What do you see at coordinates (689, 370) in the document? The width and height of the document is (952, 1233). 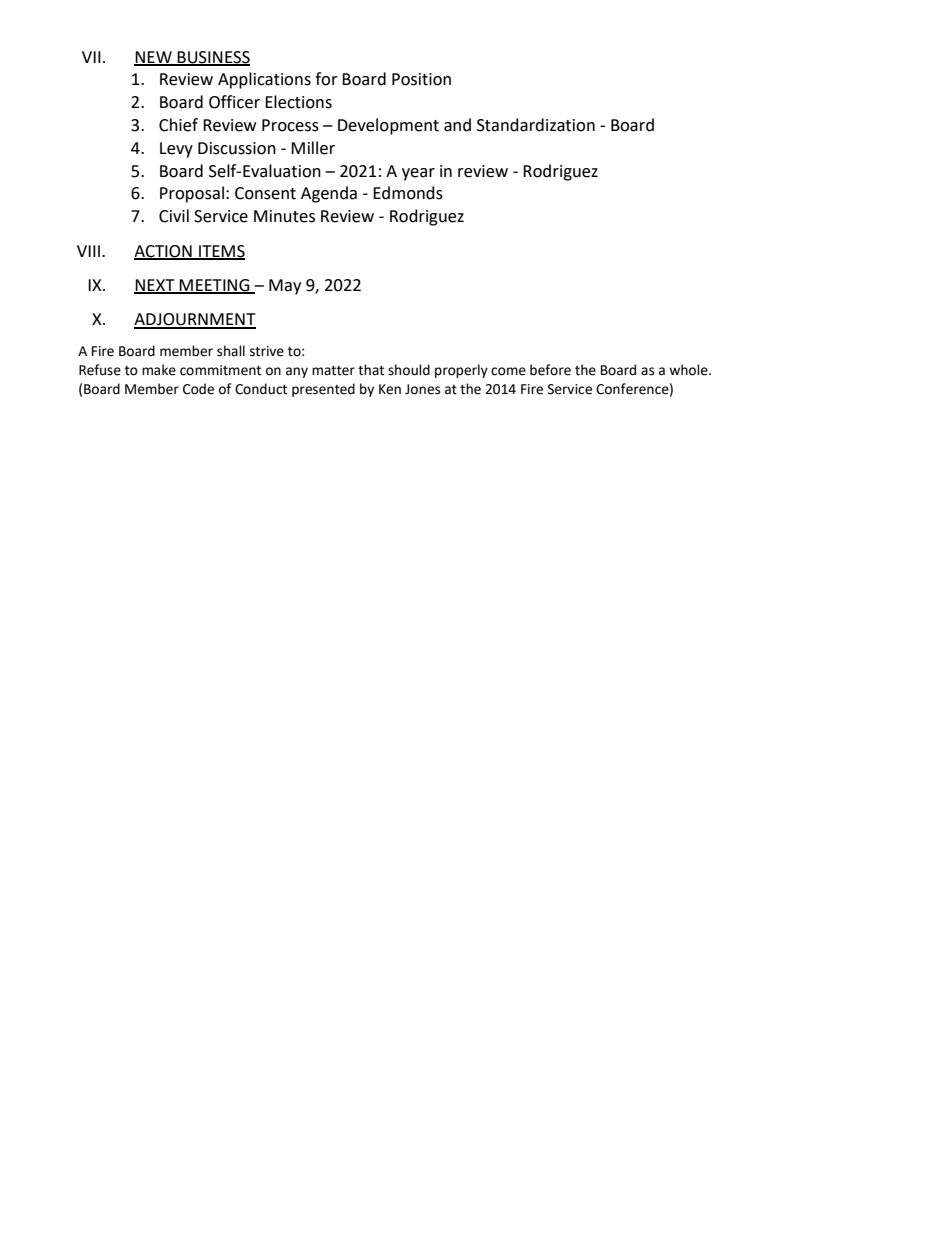 I see `whole` at bounding box center [689, 370].
